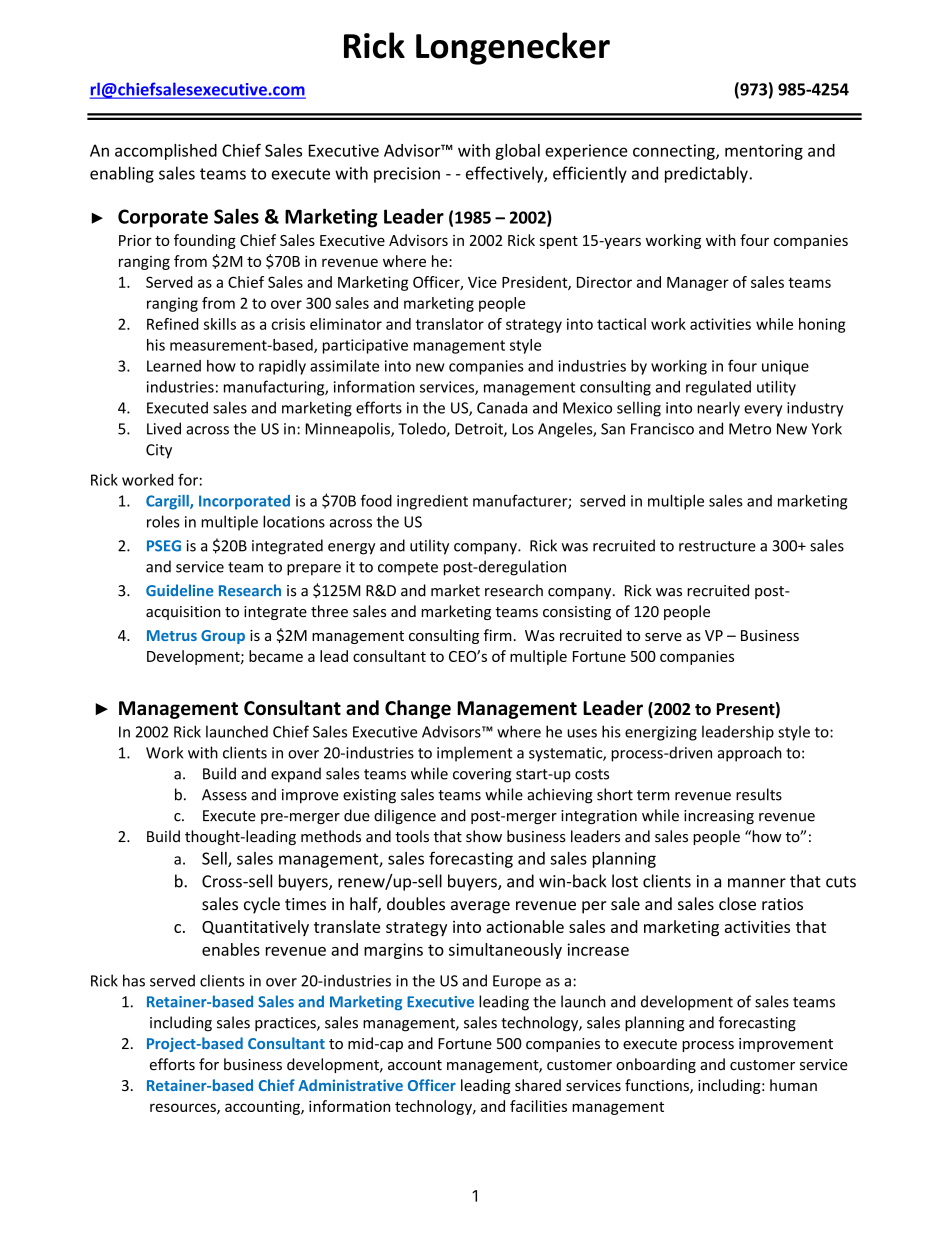 The image size is (952, 1233). I want to click on global, so click(517, 152).
